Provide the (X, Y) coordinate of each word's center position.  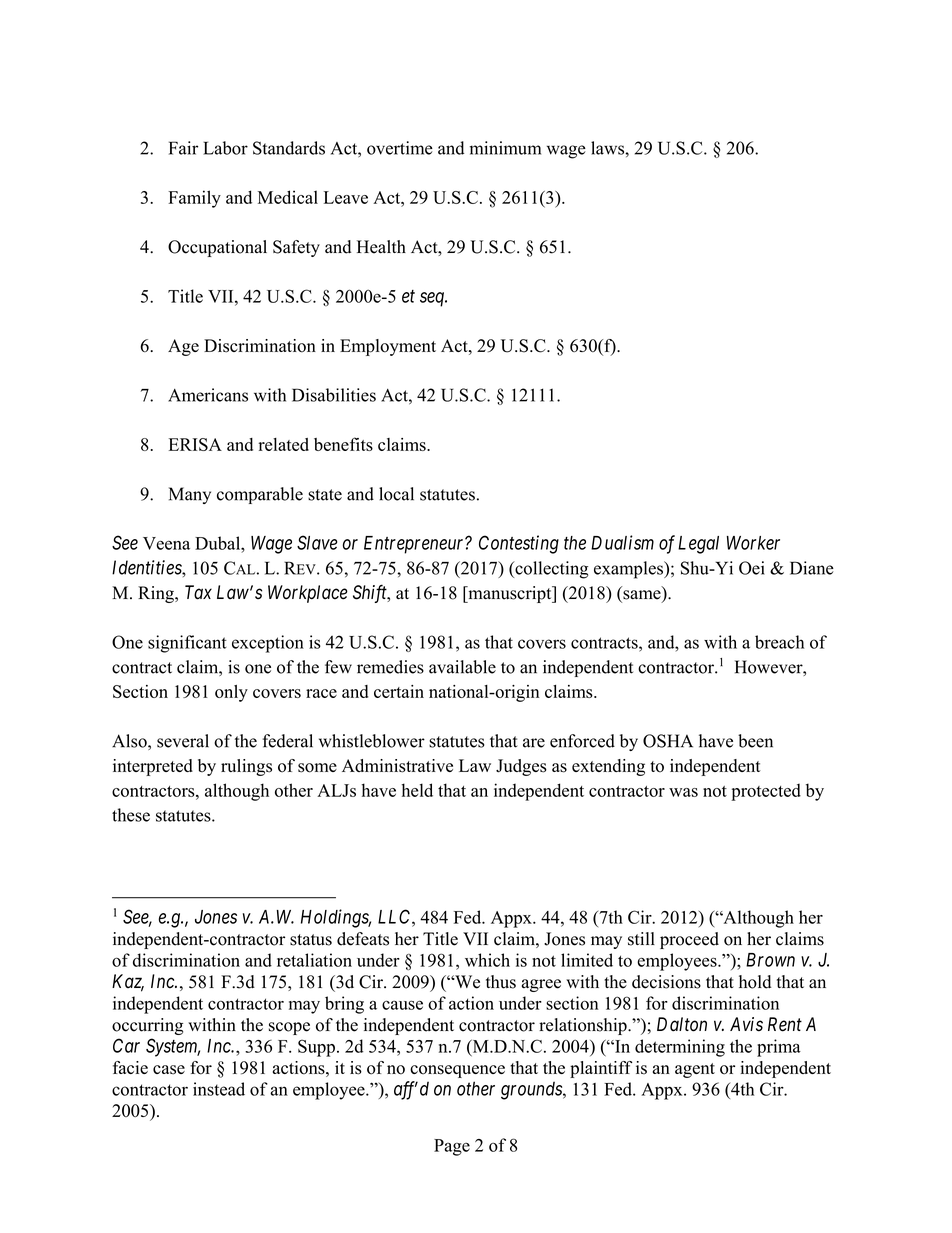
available (462, 667)
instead (219, 1089)
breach (779, 642)
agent (695, 1070)
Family (194, 199)
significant (187, 644)
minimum (505, 148)
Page (452, 1147)
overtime (400, 148)
